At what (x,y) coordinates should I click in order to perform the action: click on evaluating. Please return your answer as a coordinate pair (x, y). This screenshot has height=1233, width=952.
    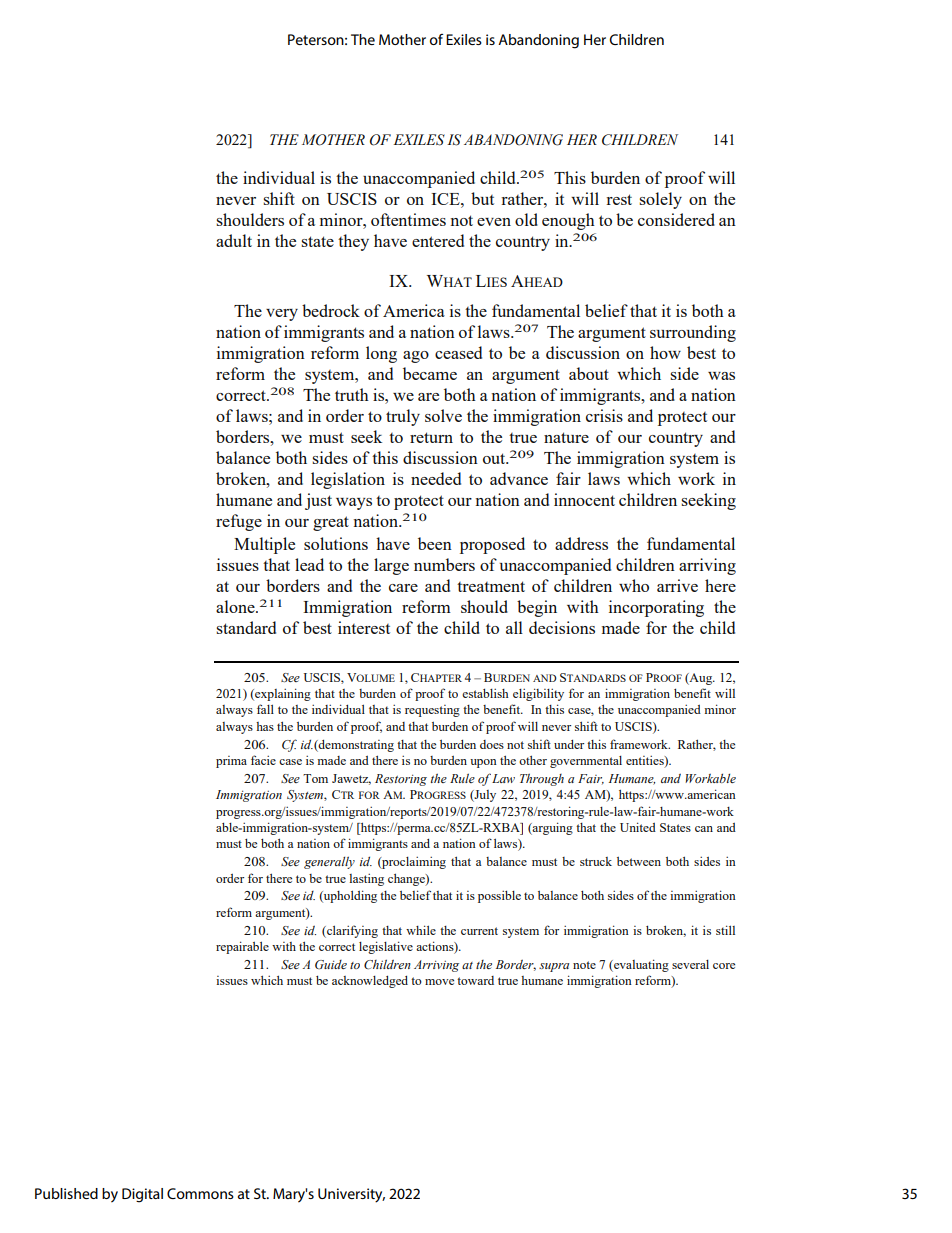
    Looking at the image, I should click on (640, 965).
